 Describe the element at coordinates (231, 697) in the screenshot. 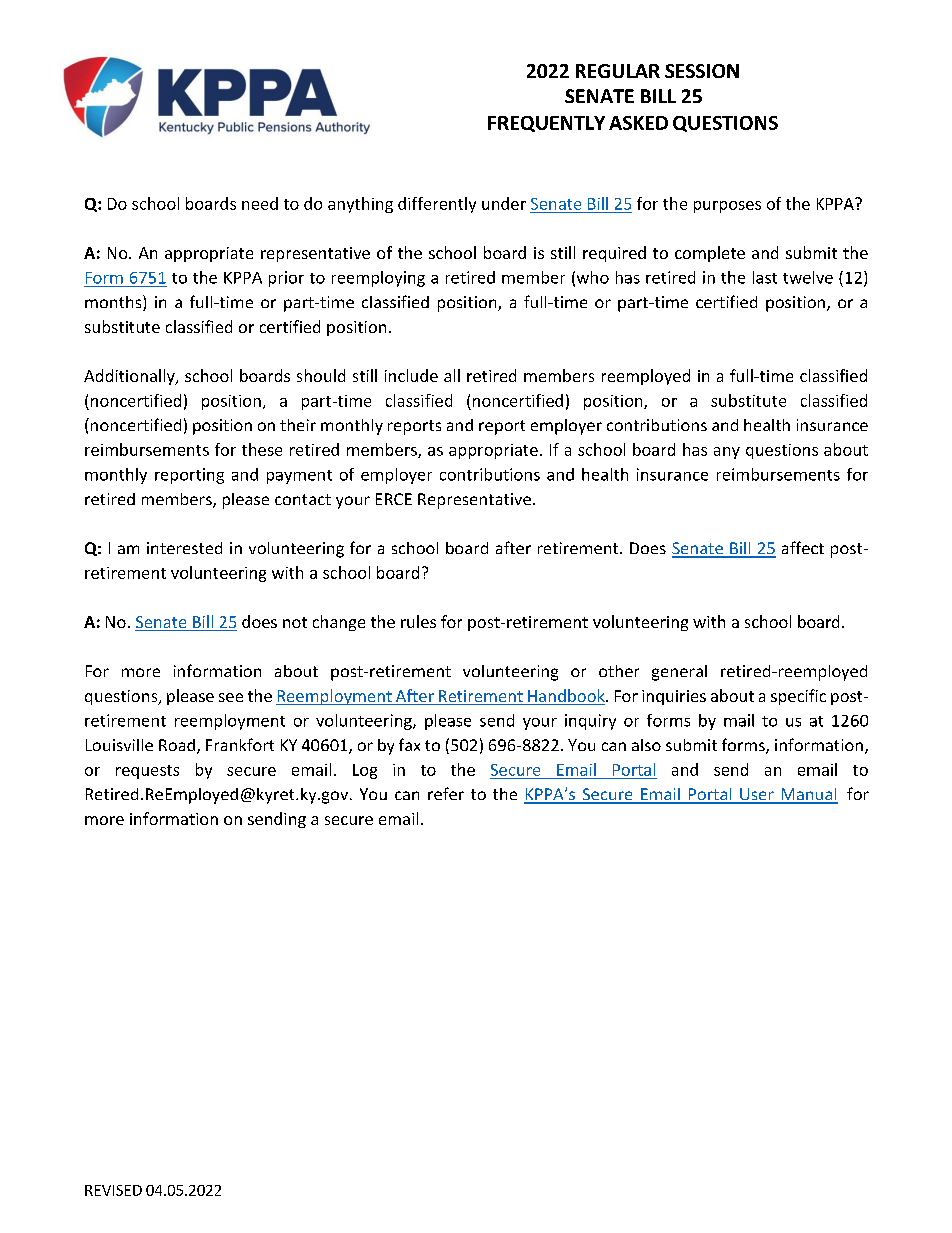

I see `see` at that location.
